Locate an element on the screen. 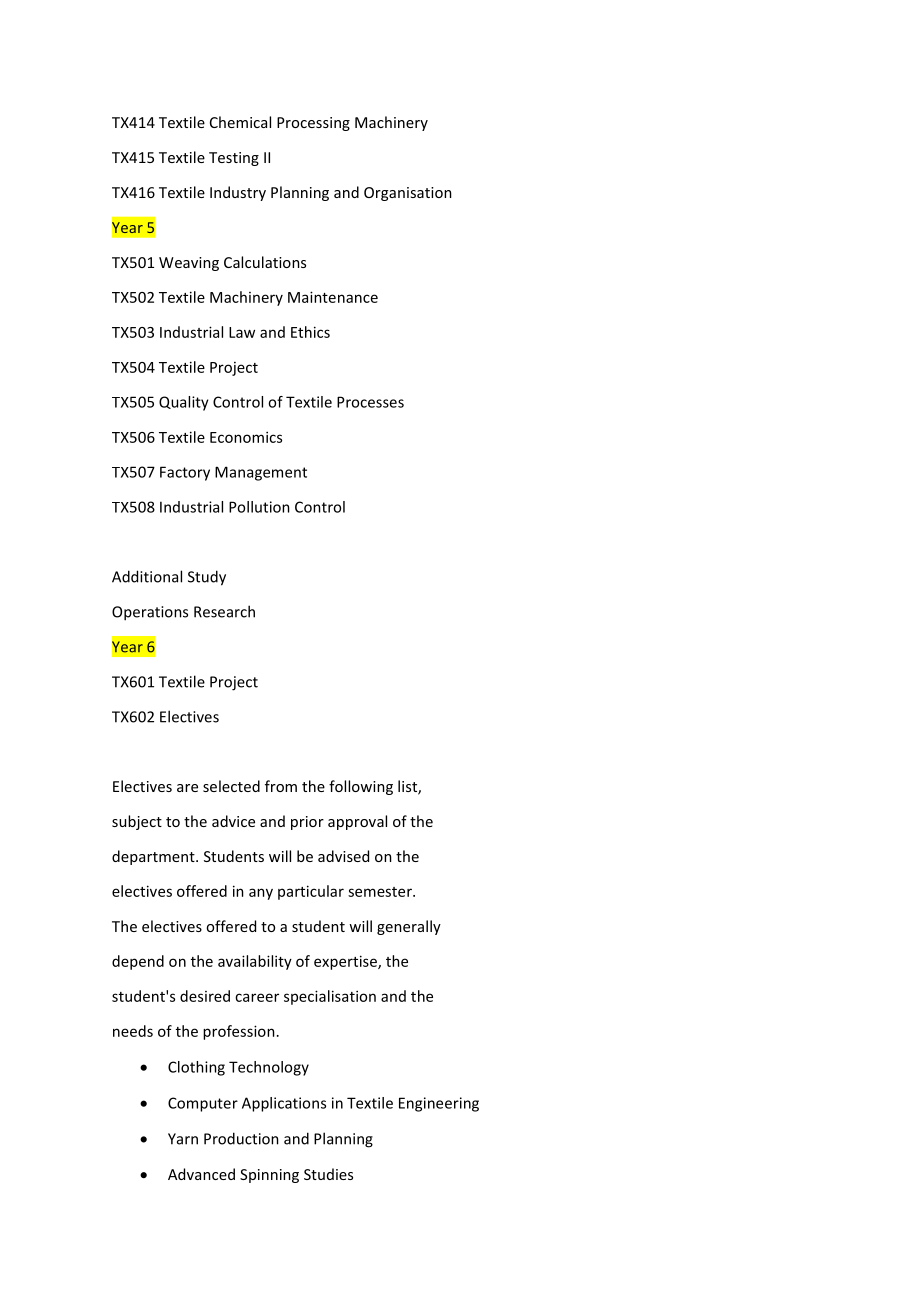 Image resolution: width=924 pixels, height=1308 pixels. Testing is located at coordinates (234, 159).
